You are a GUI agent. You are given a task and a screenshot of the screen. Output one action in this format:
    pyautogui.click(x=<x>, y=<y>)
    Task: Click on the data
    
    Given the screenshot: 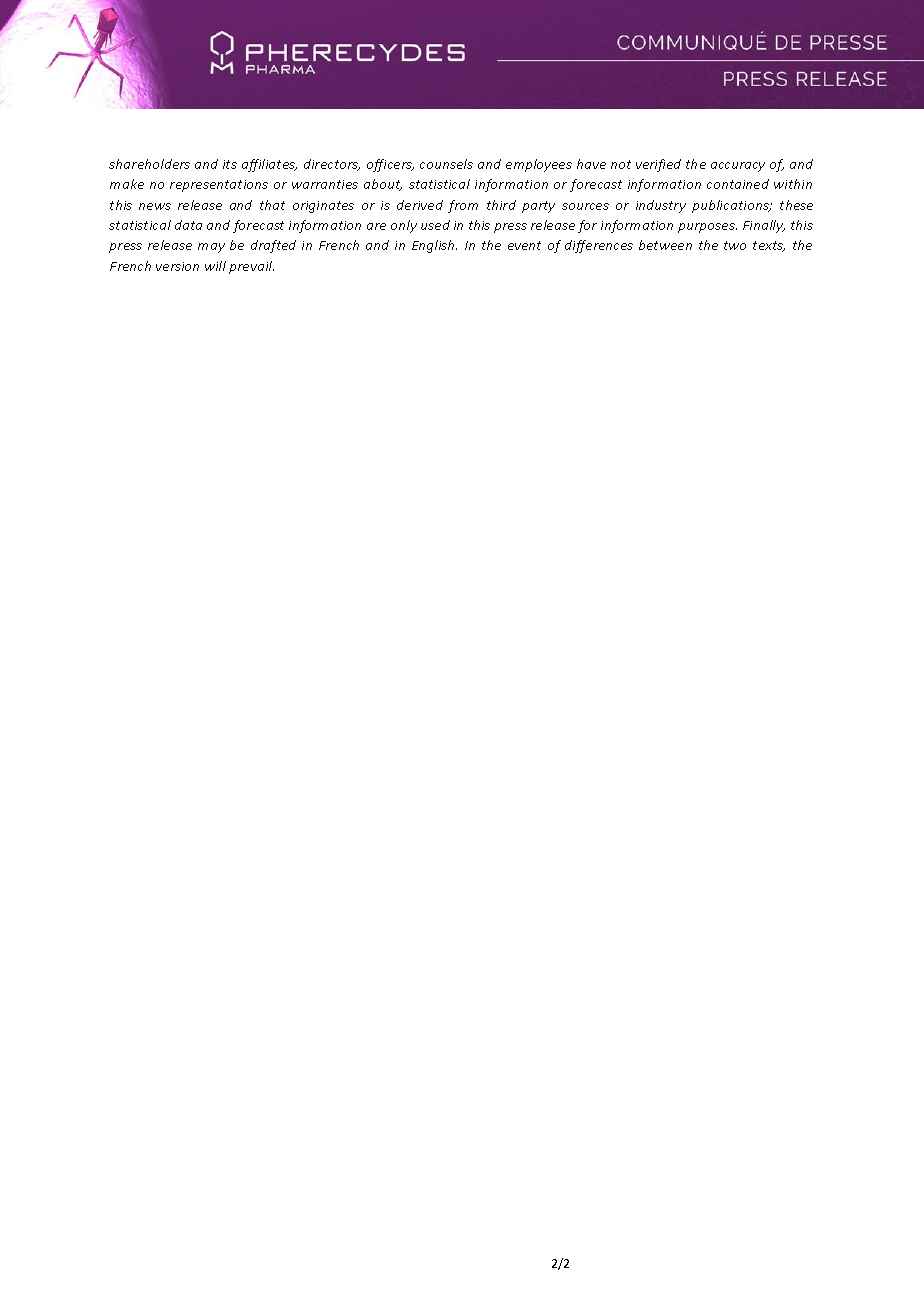 What is the action you would take?
    pyautogui.click(x=188, y=225)
